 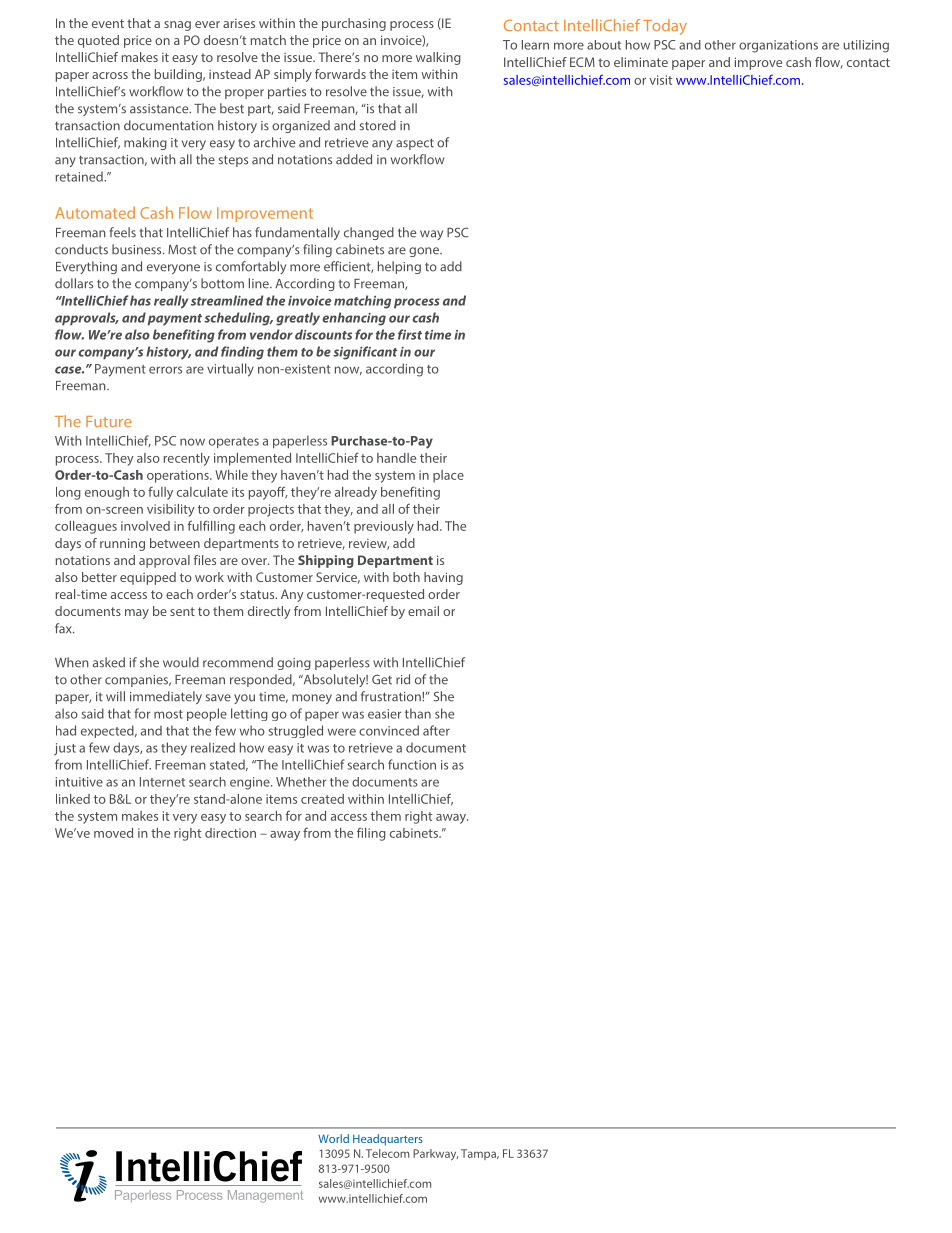 I want to click on Tampa, so click(x=479, y=1154).
